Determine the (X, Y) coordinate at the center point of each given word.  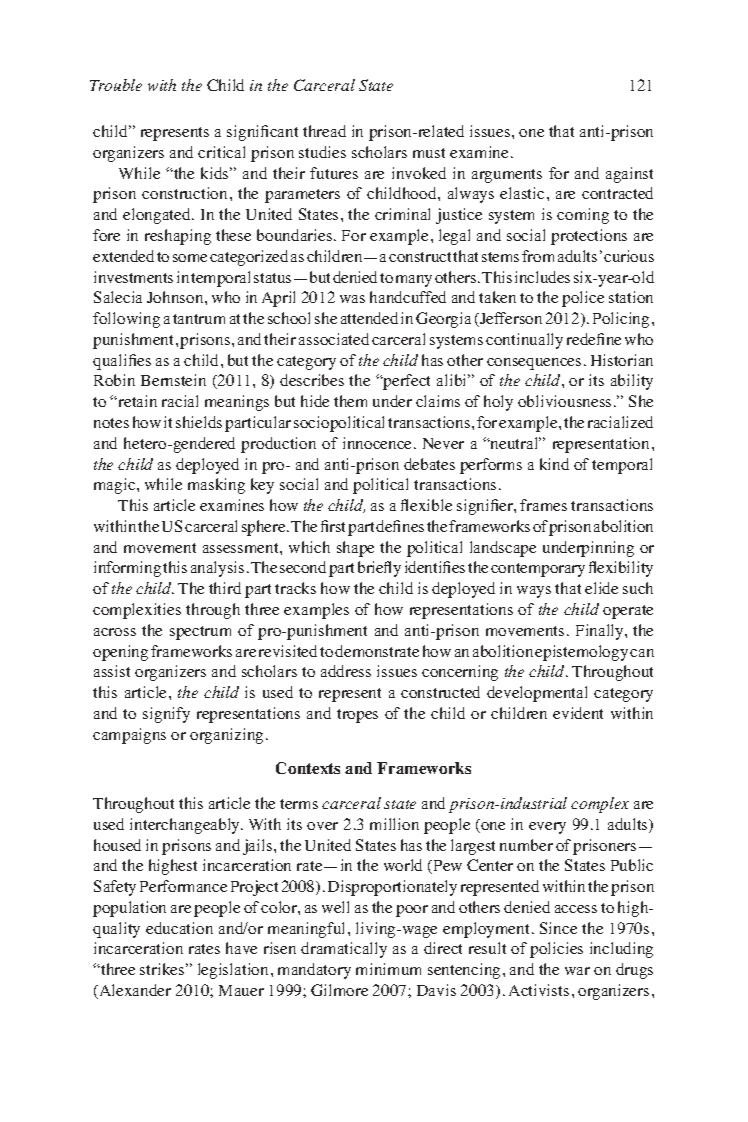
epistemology (581, 653)
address (346, 671)
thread (324, 131)
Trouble (116, 85)
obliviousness (564, 401)
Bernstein (173, 380)
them (350, 401)
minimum (388, 969)
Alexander (134, 991)
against (629, 175)
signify (166, 715)
